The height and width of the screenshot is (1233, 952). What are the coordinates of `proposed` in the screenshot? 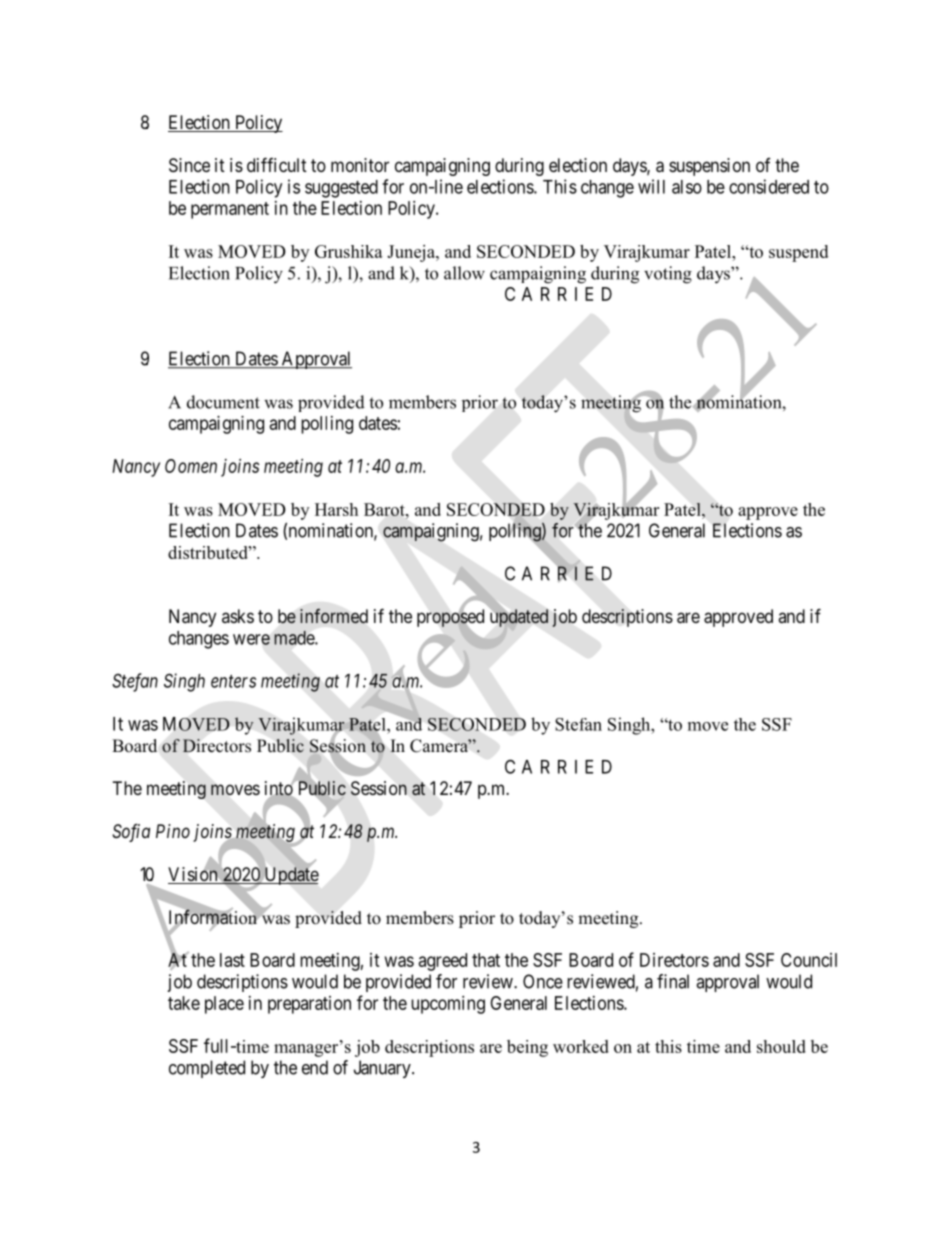 It's located at (450, 619).
